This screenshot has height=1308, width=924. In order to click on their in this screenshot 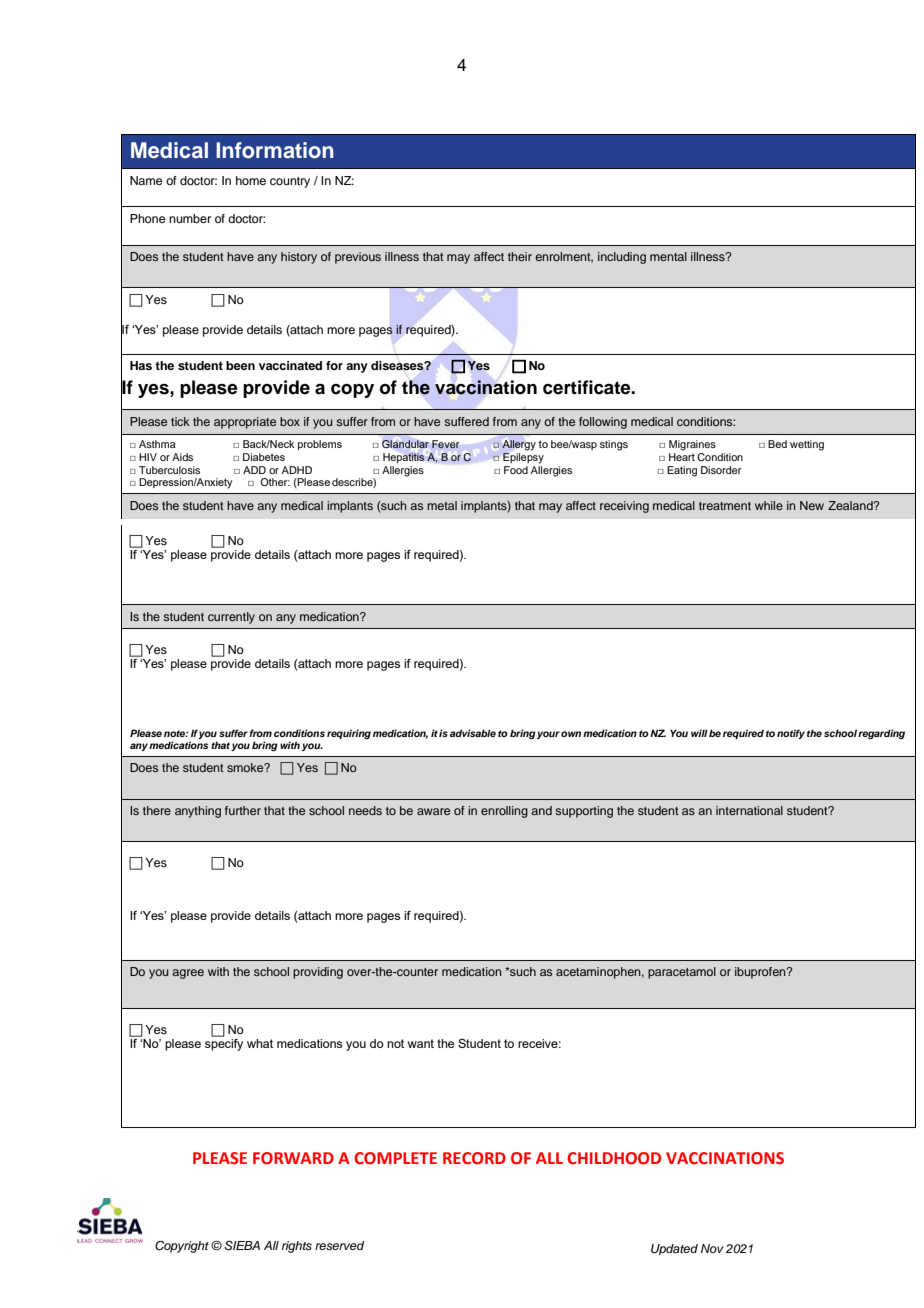, I will do `click(520, 256)`.
